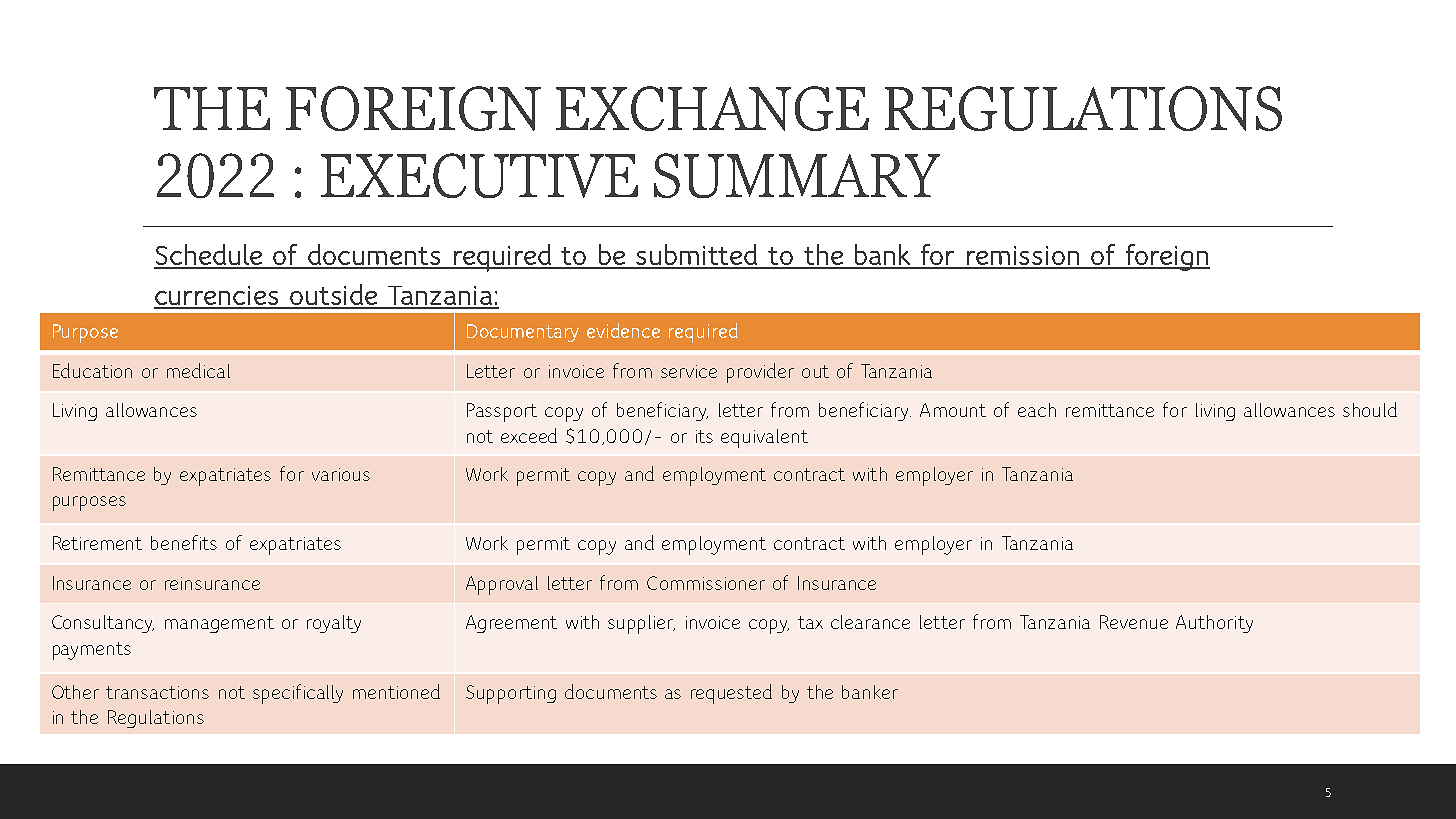 The image size is (1456, 819). Describe the element at coordinates (157, 692) in the screenshot. I see `transactions` at that location.
